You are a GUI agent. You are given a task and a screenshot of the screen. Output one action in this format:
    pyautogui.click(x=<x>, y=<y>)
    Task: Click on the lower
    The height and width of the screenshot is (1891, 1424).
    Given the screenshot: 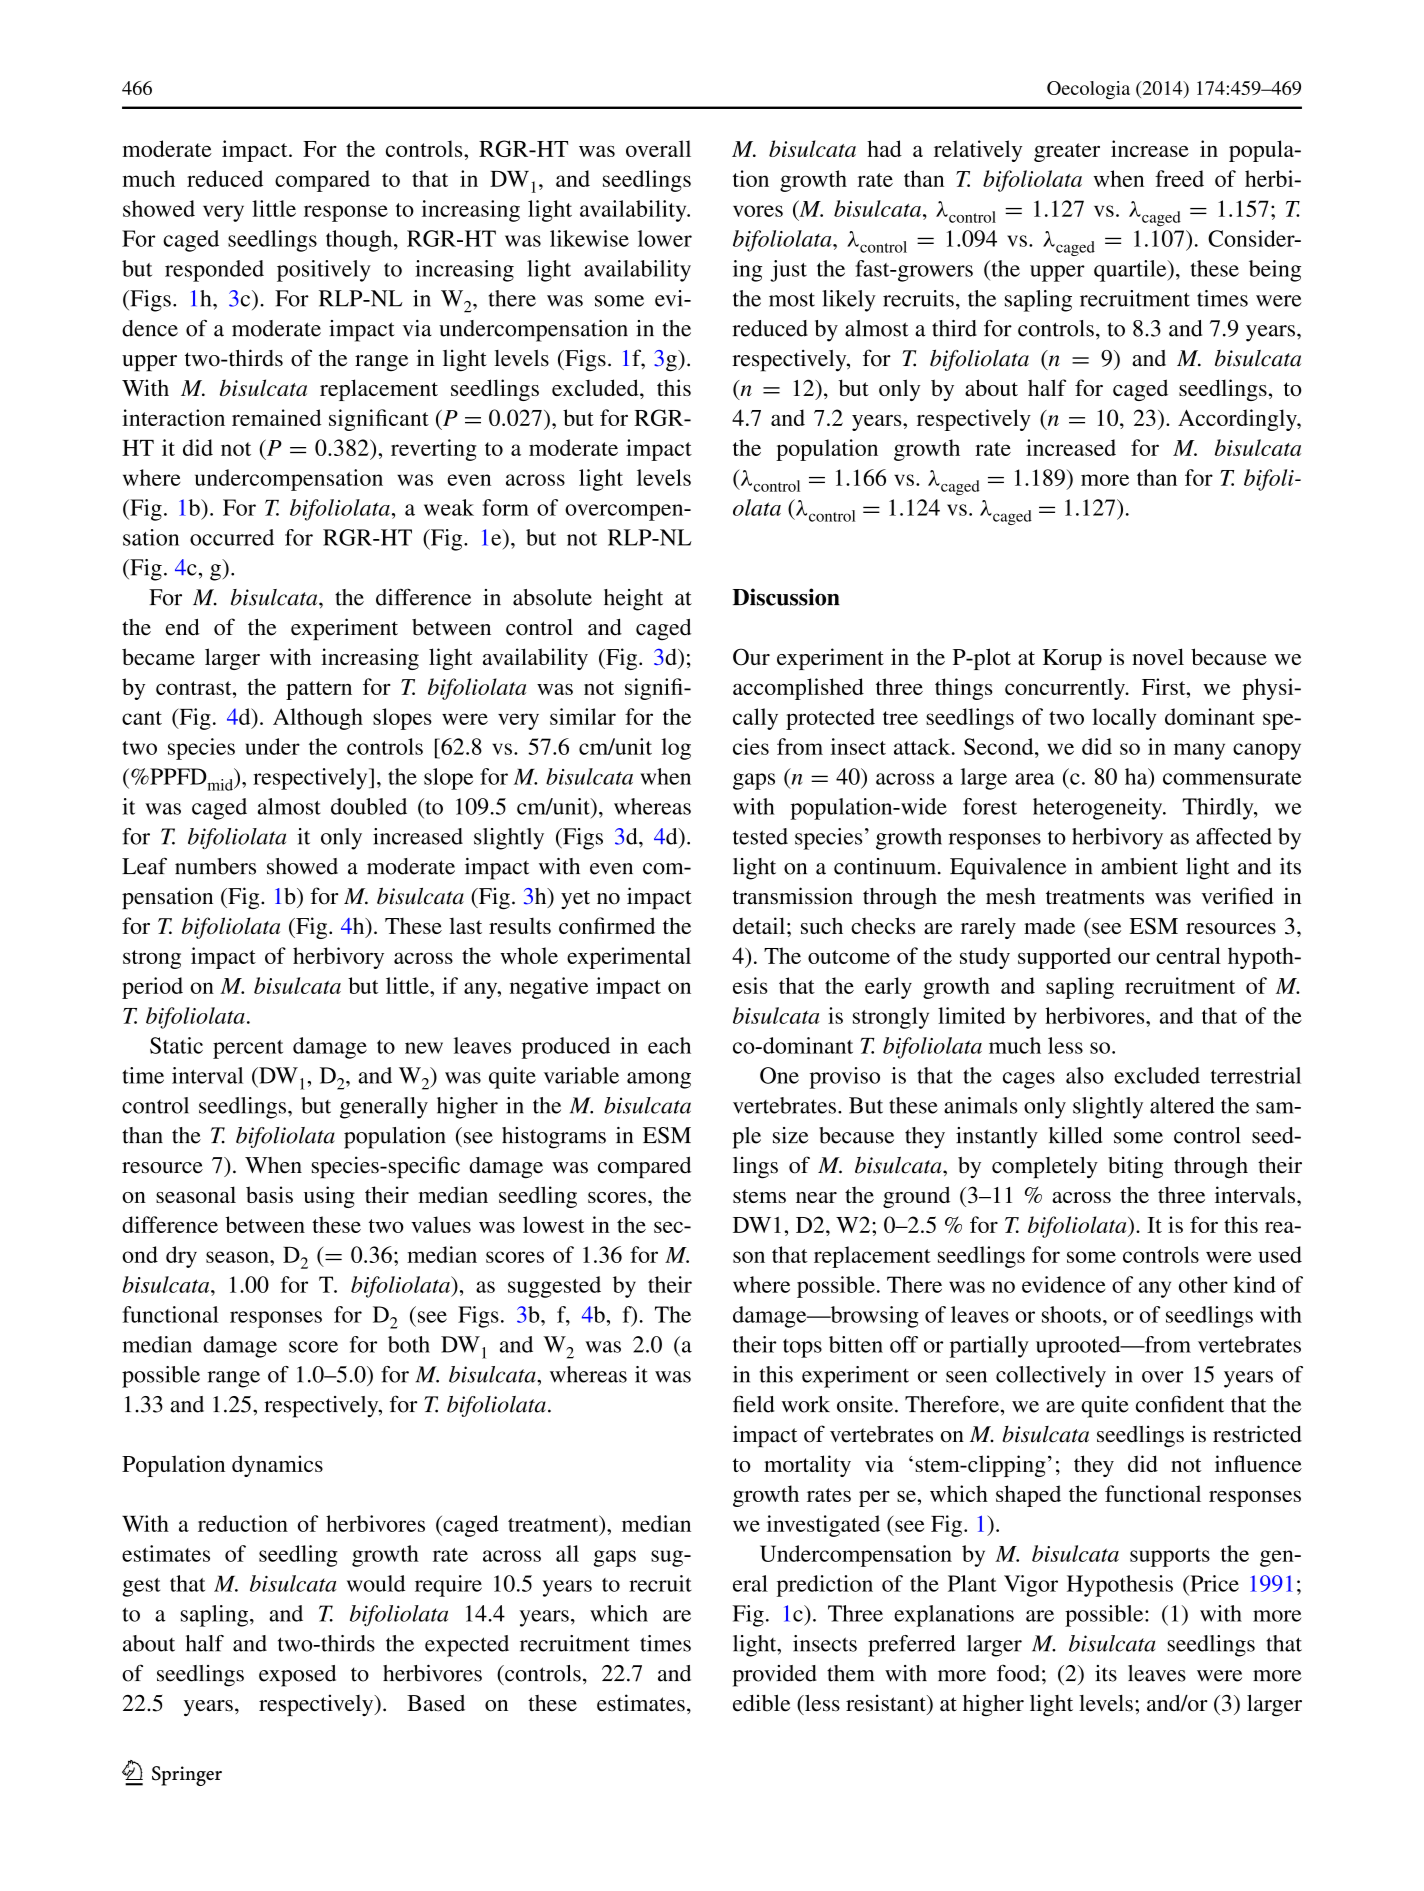 What is the action you would take?
    pyautogui.click(x=665, y=238)
